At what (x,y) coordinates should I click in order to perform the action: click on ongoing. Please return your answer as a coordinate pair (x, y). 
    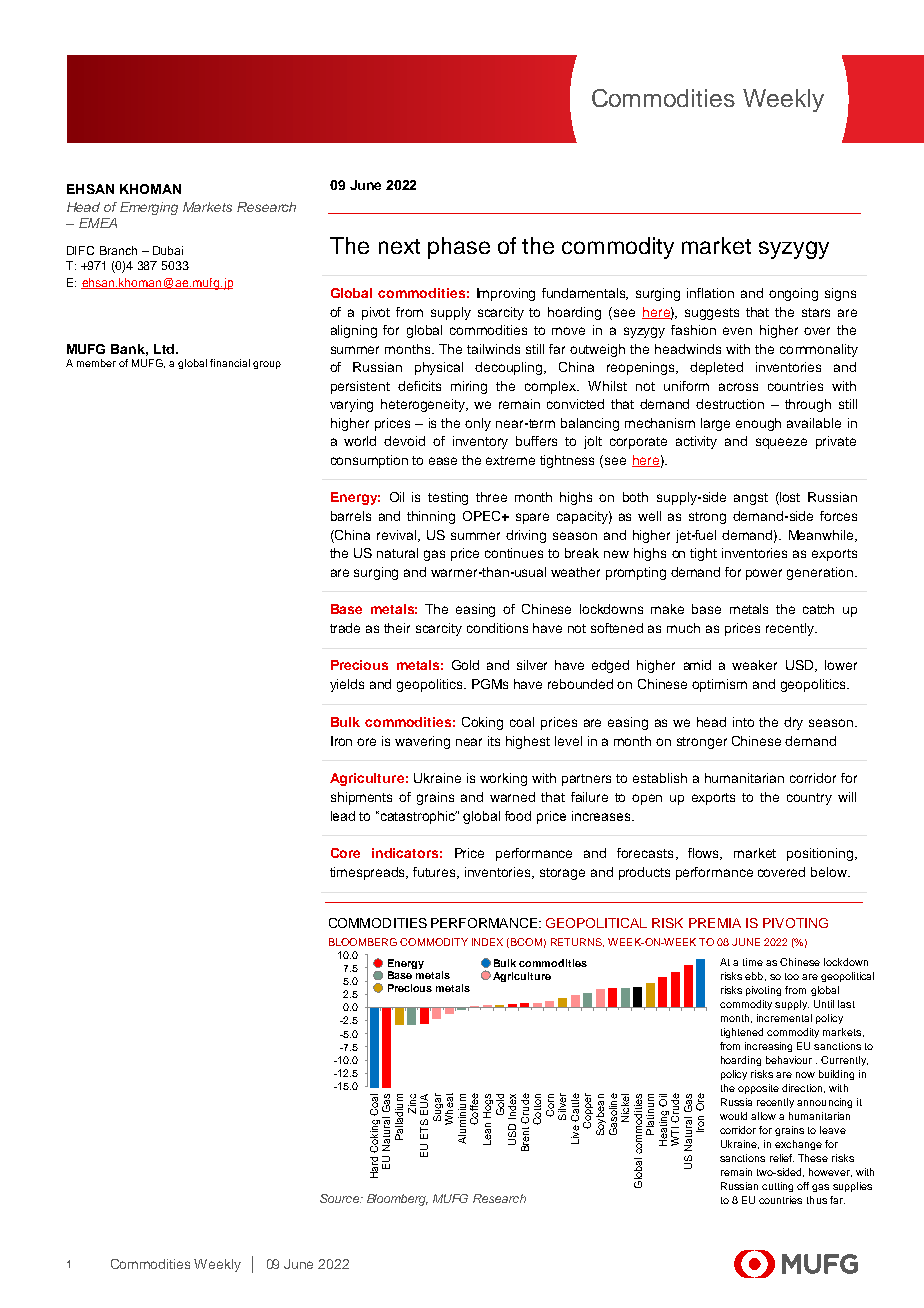
    Looking at the image, I should click on (793, 294).
